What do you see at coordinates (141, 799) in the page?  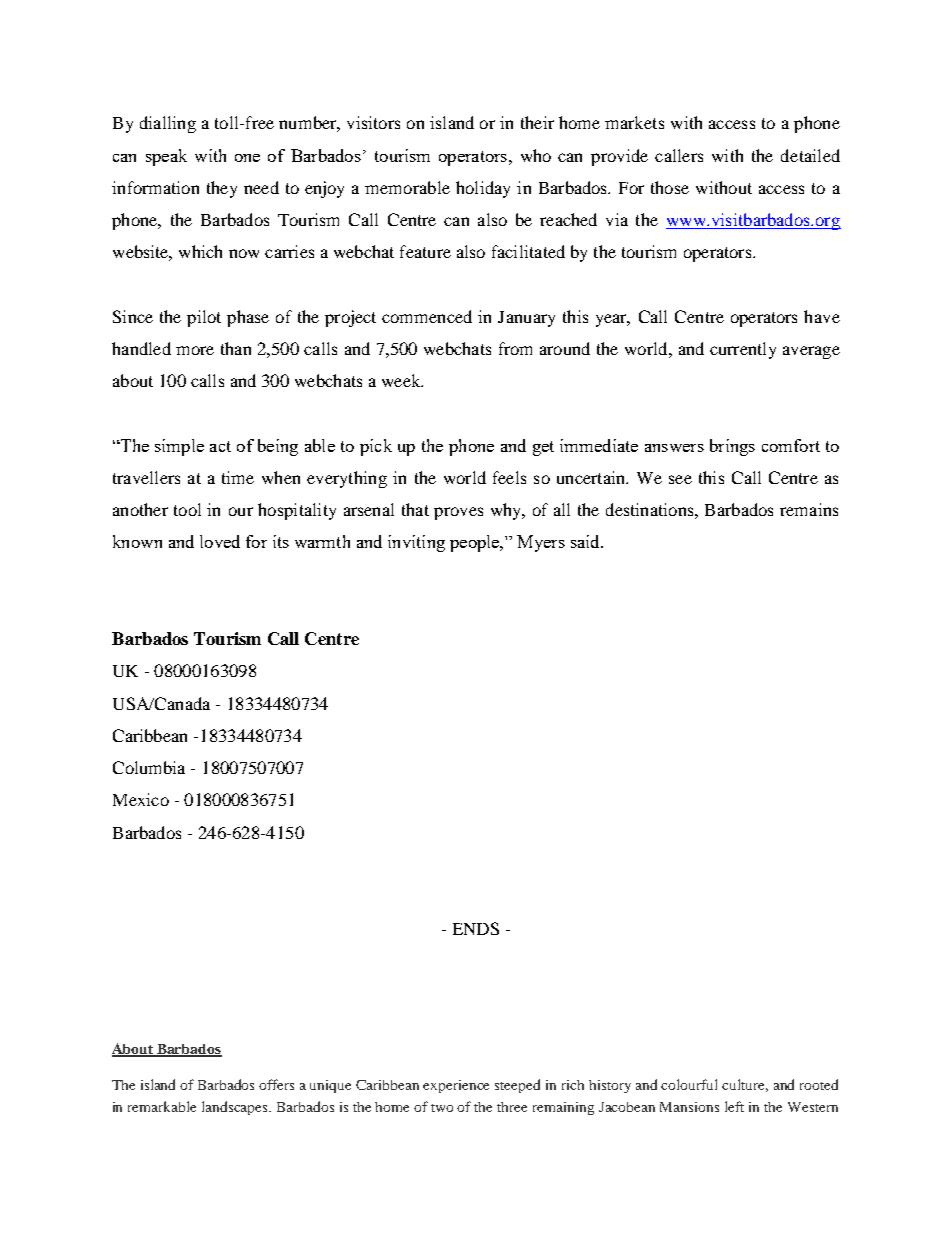 I see `Mexico` at bounding box center [141, 799].
